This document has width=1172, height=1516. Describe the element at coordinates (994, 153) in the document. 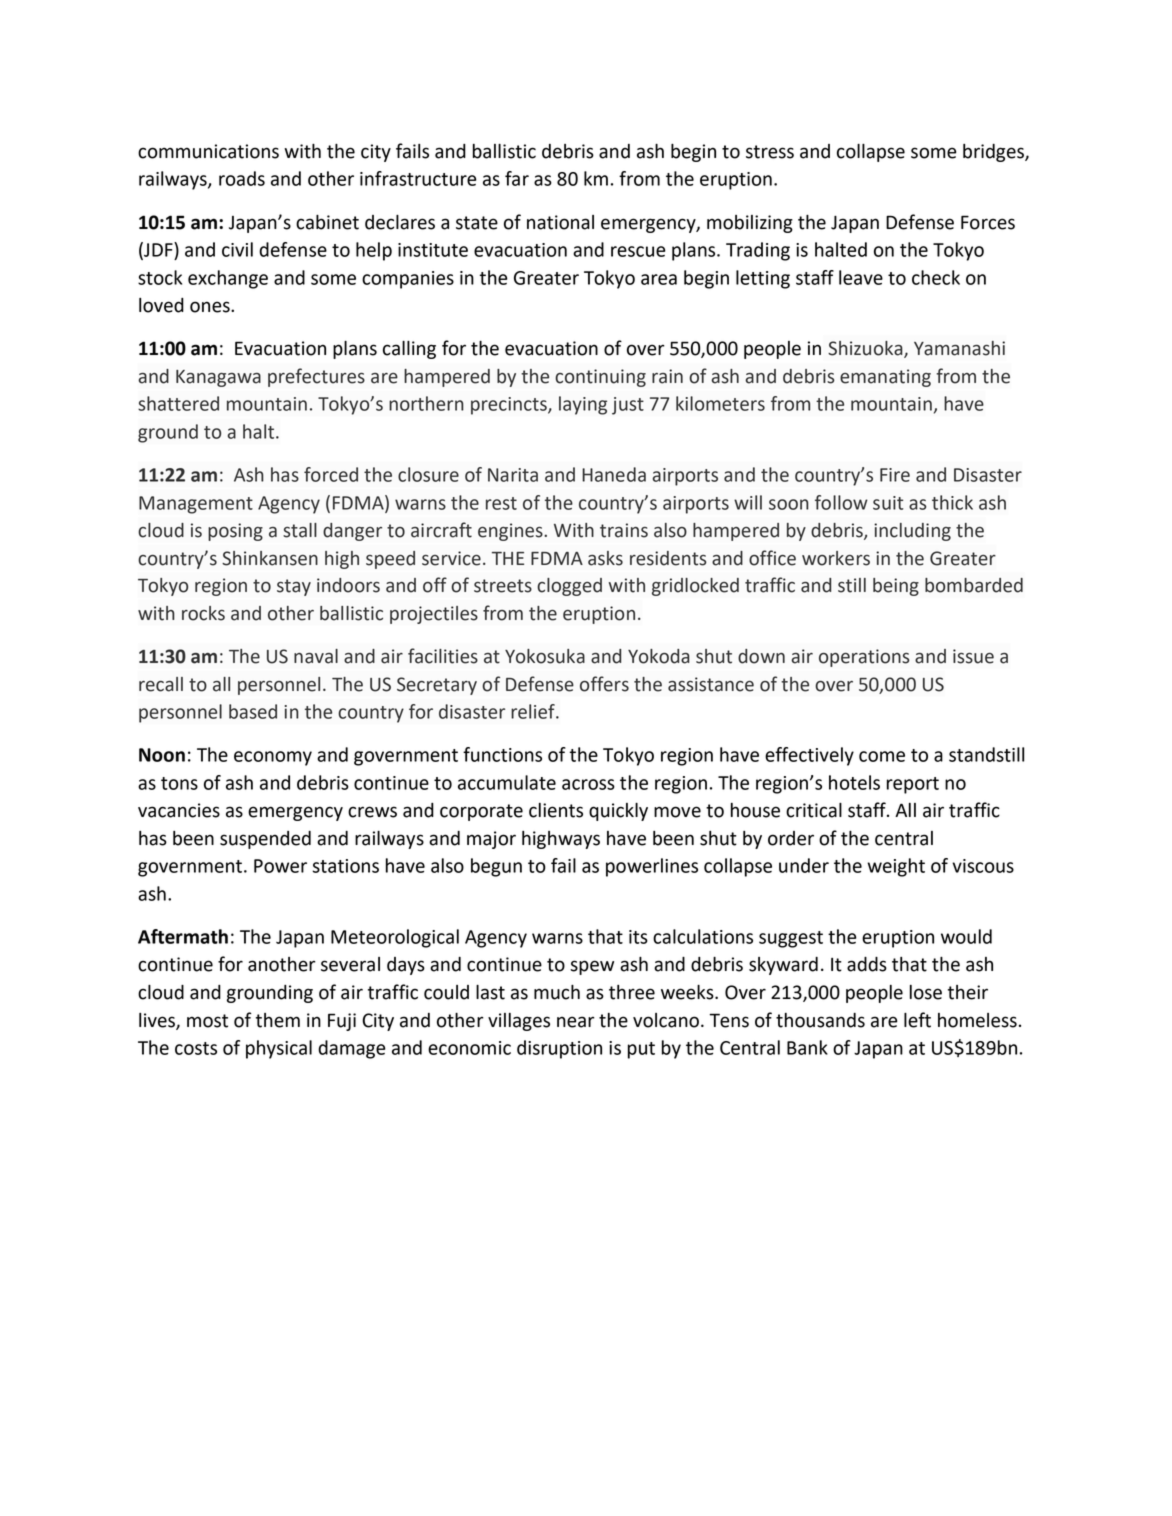

I see `bridges` at that location.
